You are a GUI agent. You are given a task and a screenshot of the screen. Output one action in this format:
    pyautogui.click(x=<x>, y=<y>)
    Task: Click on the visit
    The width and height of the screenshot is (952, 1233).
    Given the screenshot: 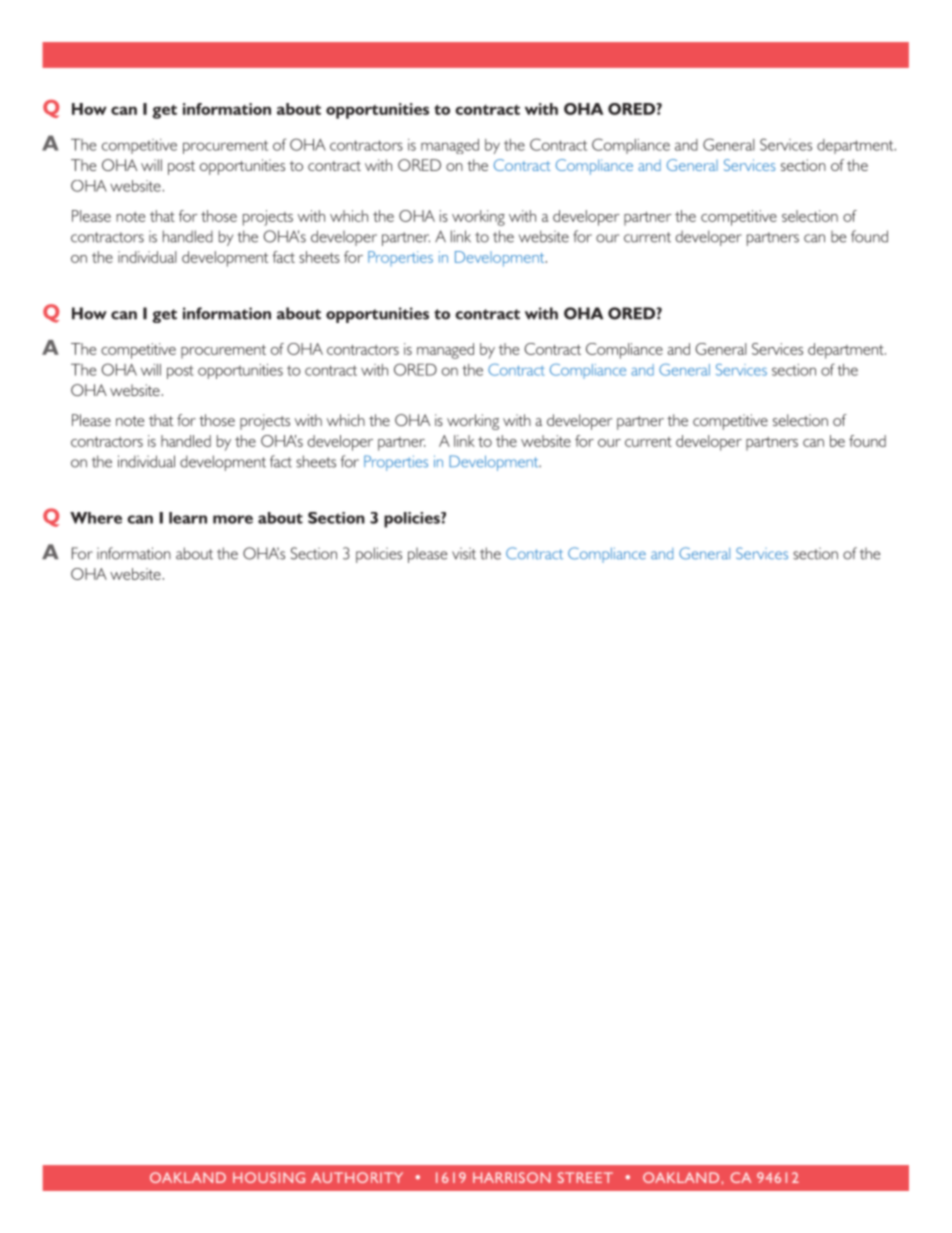 What is the action you would take?
    pyautogui.click(x=464, y=554)
